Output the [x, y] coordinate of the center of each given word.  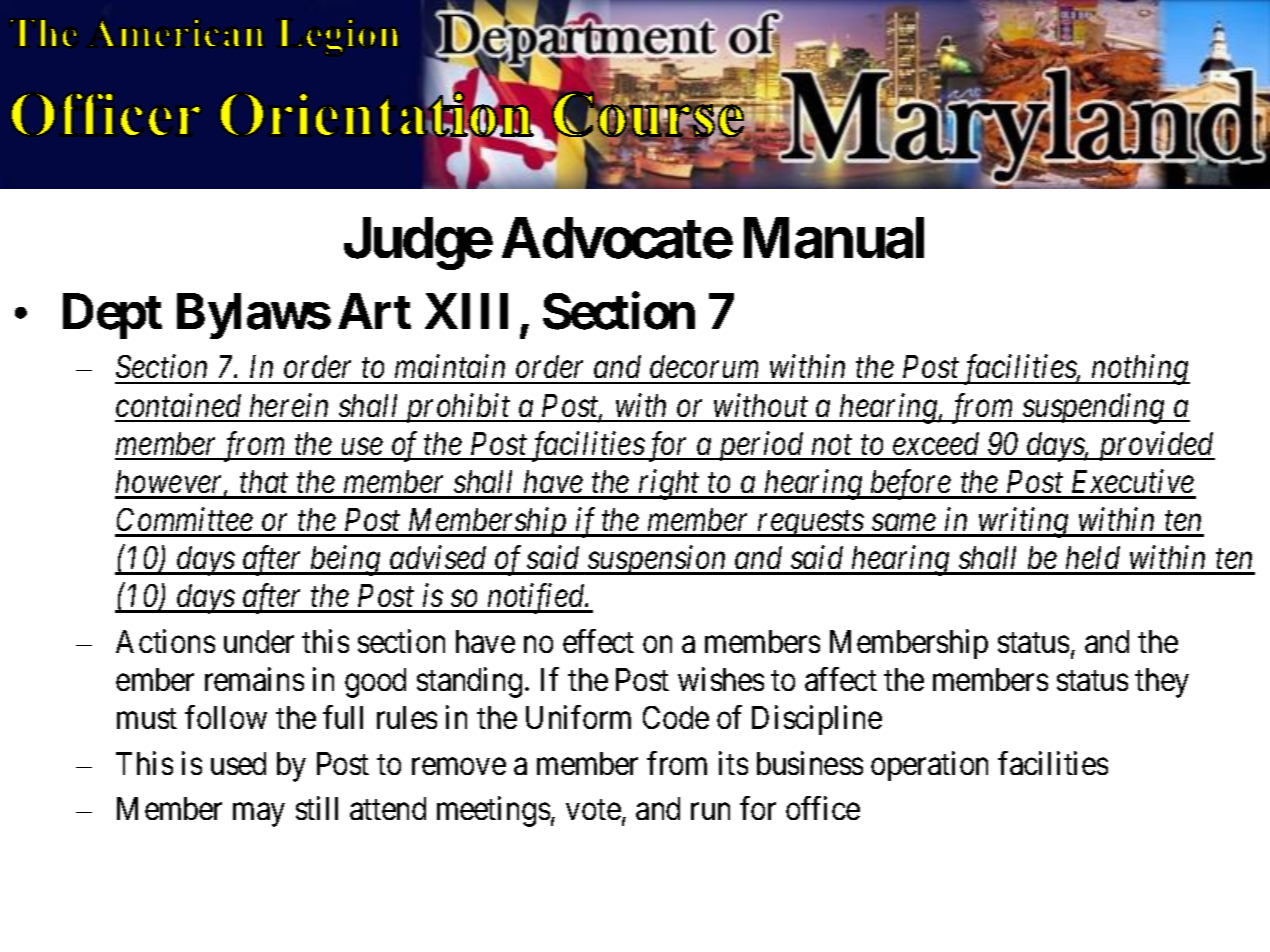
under [259, 641]
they [1162, 683]
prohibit [458, 408]
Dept [112, 316]
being [346, 560]
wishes [721, 679]
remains [254, 679]
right [670, 484]
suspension [657, 560]
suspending [1093, 408]
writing [1023, 523]
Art [374, 311]
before [911, 484]
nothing [1140, 370]
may [258, 815]
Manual [834, 238]
